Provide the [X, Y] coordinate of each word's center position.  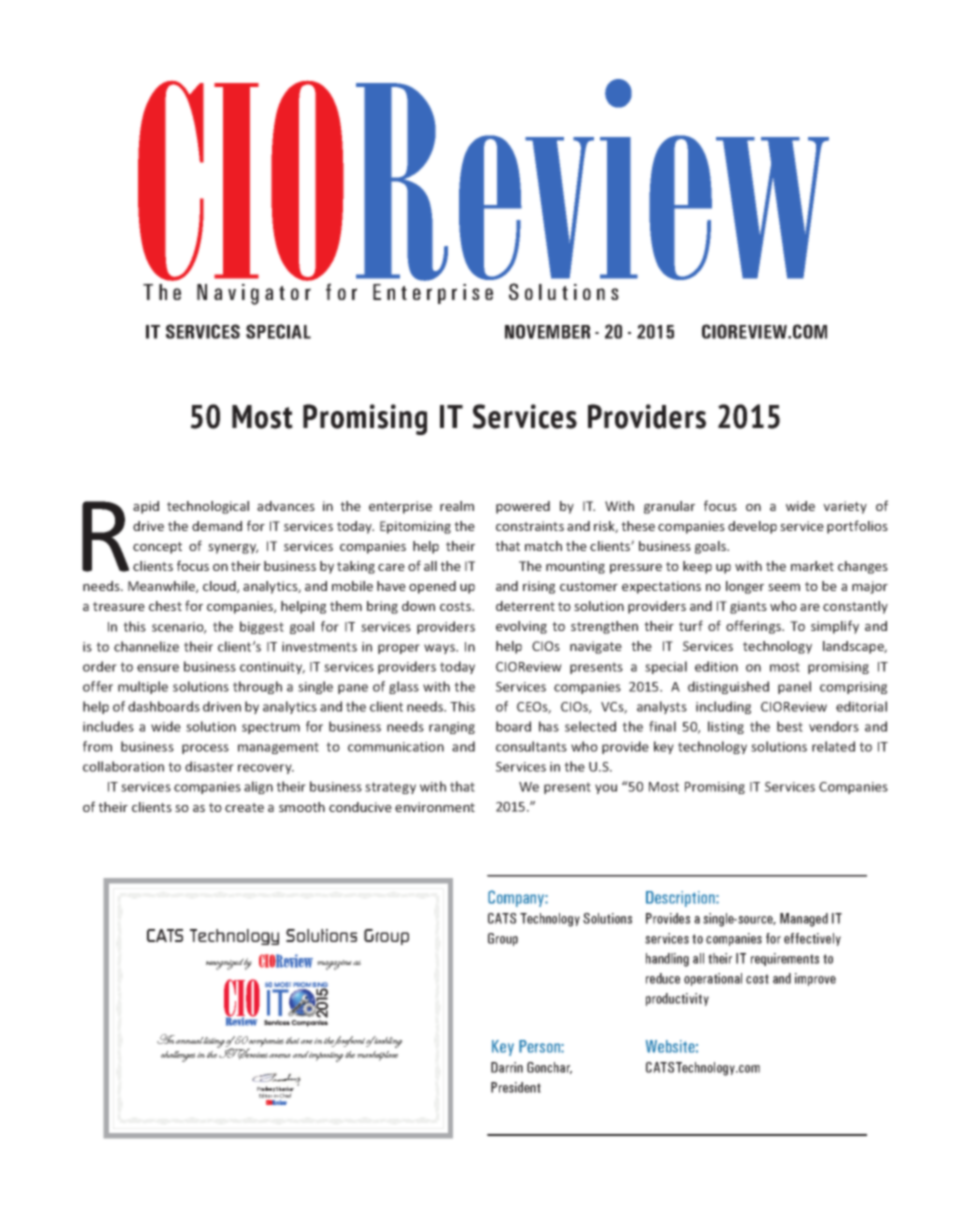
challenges [178, 1056]
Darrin [507, 1067]
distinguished [728, 687]
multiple [143, 687]
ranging [452, 728]
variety [845, 507]
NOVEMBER [547, 331]
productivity [677, 999]
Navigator [254, 294]
